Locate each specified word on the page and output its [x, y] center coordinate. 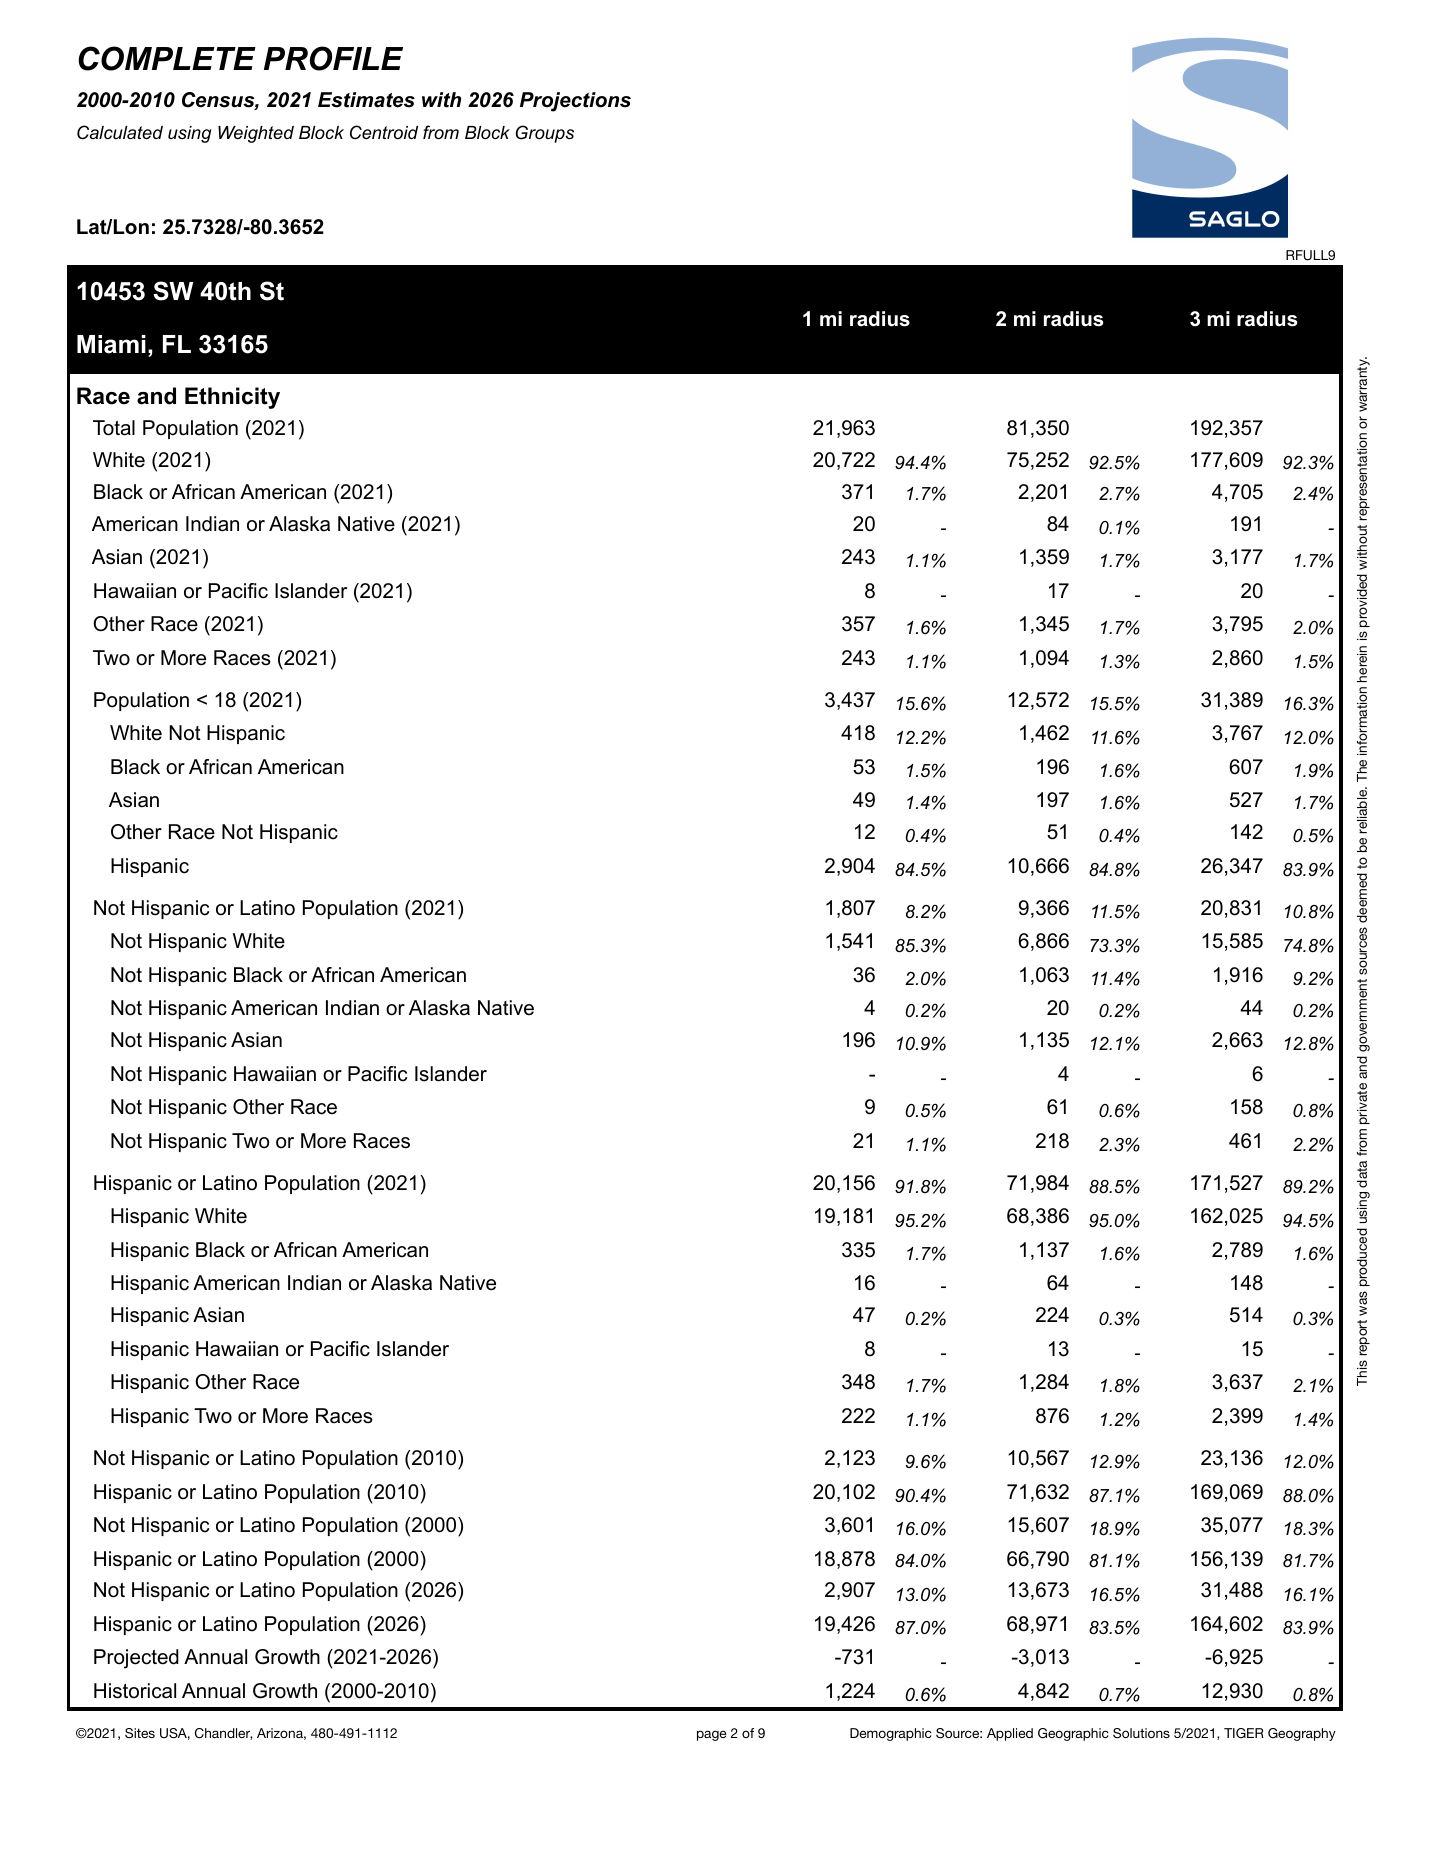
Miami [111, 344]
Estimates [366, 100]
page [712, 1735]
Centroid [384, 132]
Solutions [1141, 1733]
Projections [575, 102]
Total [114, 428]
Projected [136, 1659]
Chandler [223, 1734]
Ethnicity [232, 398]
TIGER [1244, 1733]
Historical [135, 1691]
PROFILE [333, 58]
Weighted [256, 134]
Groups [544, 134]
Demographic [891, 1734]
